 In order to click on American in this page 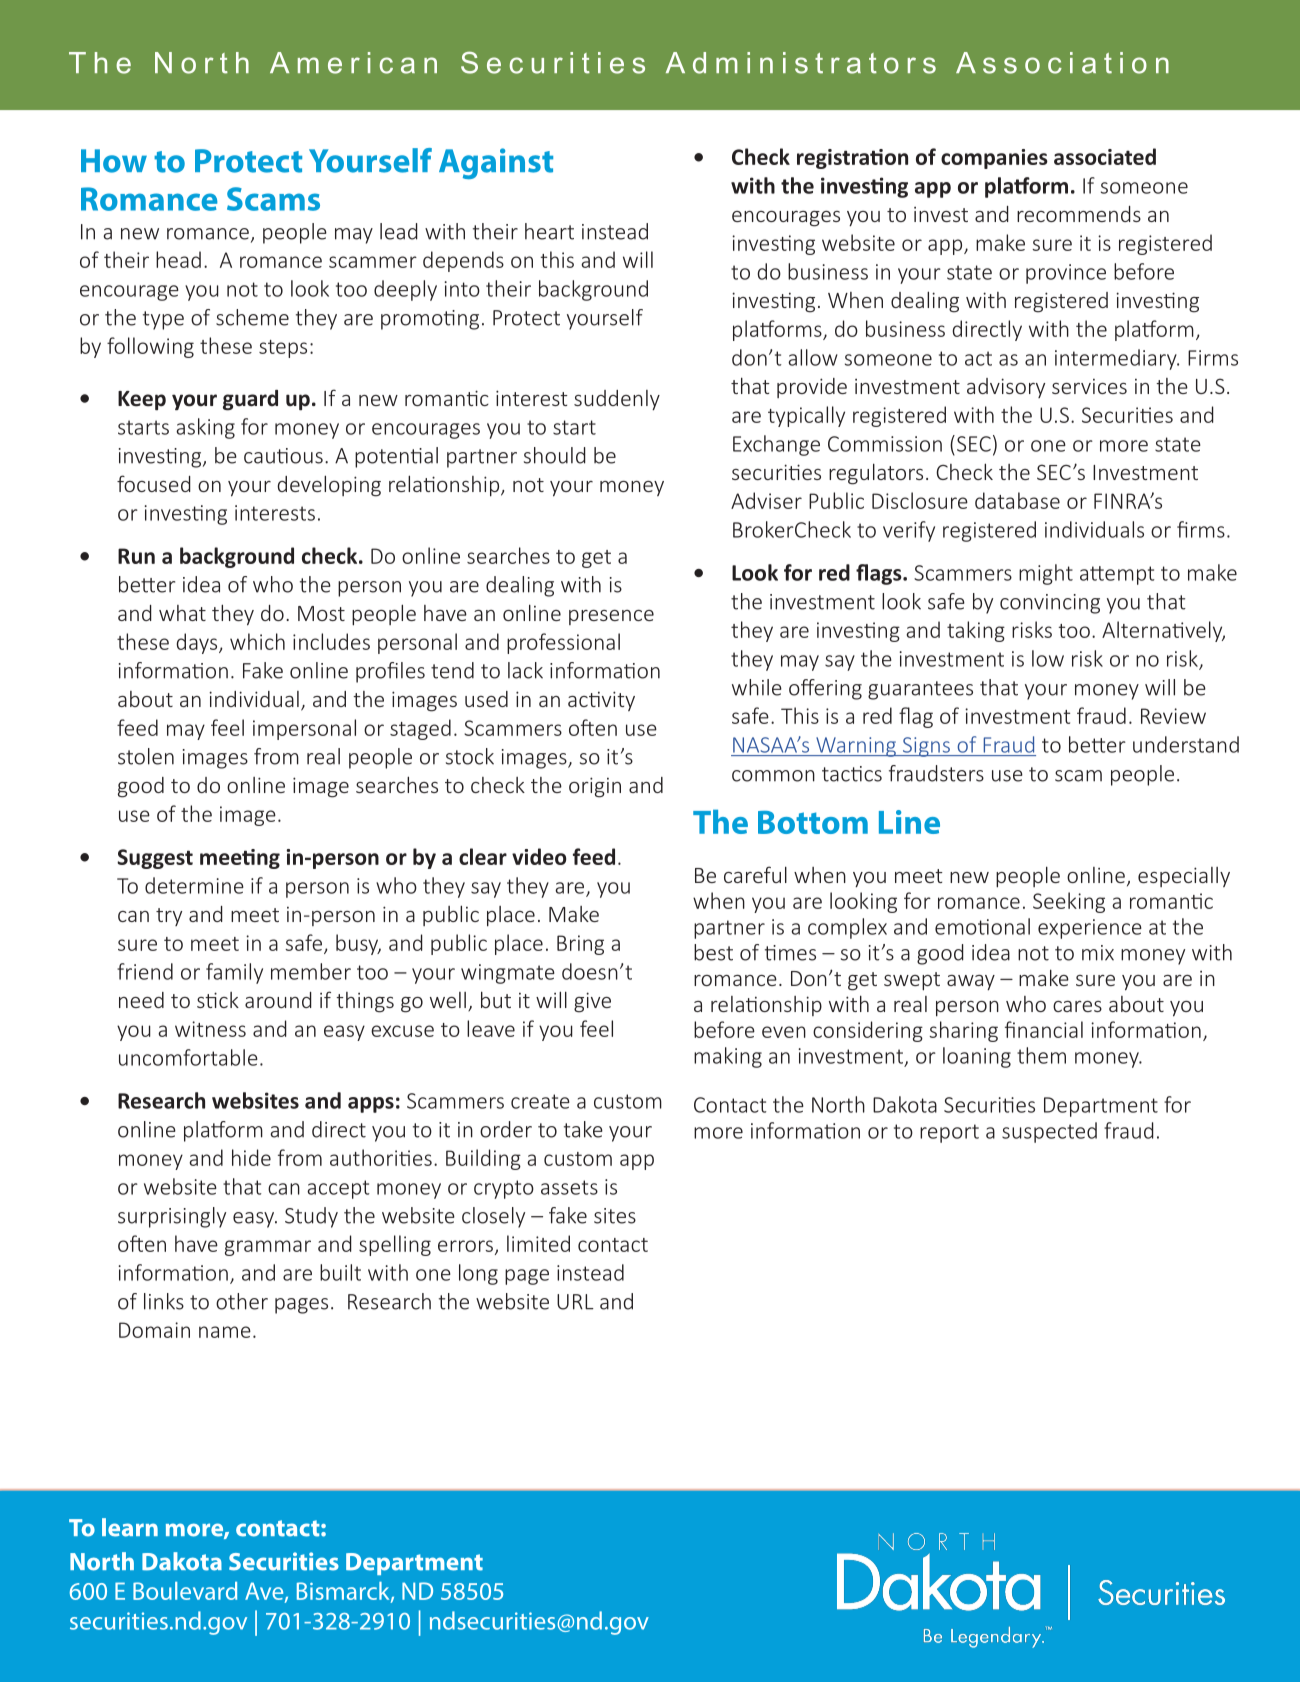, I will do `click(353, 63)`.
